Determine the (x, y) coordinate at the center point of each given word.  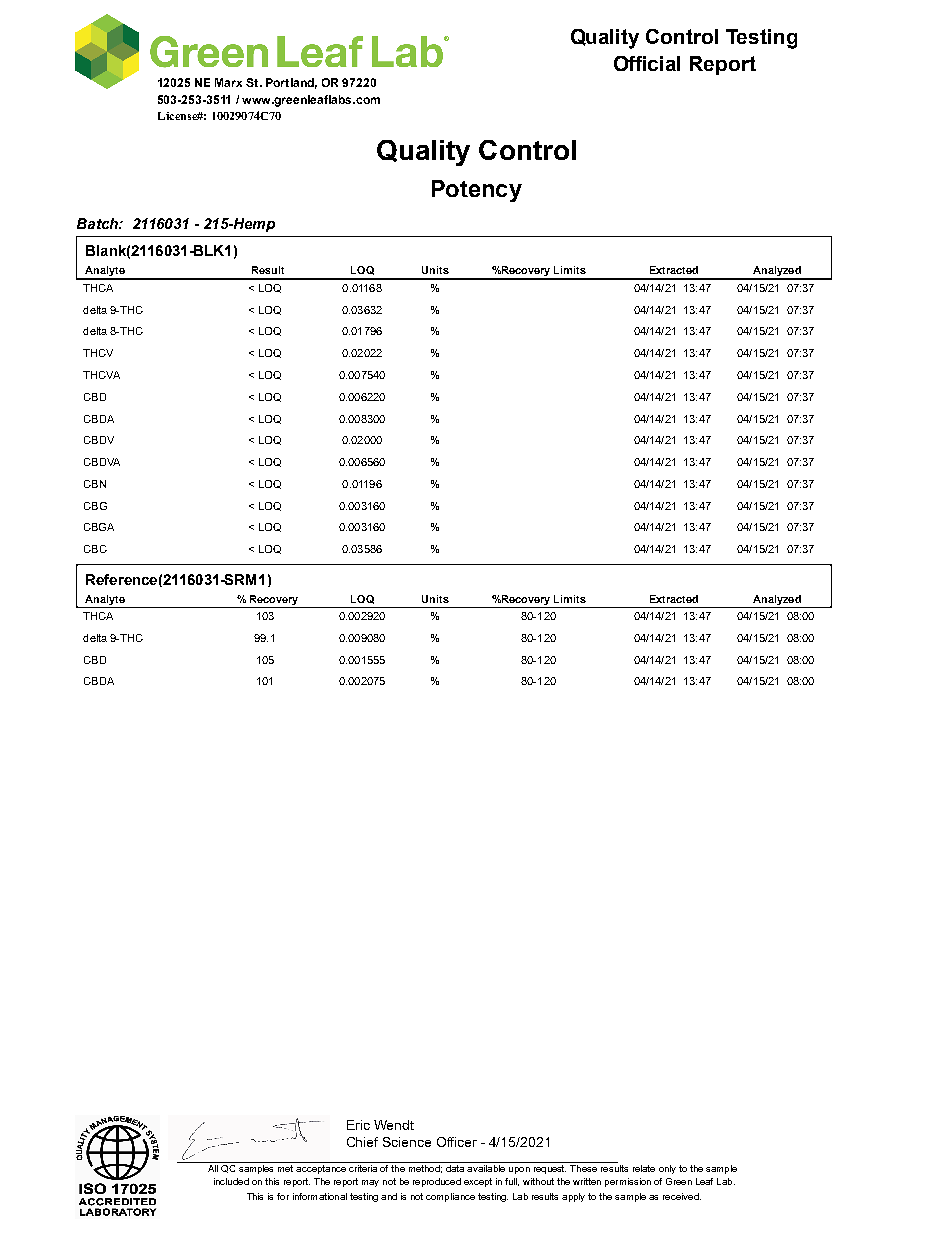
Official (647, 63)
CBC (95, 549)
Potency (477, 191)
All (213, 1168)
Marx (228, 82)
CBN (95, 484)
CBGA (99, 527)
